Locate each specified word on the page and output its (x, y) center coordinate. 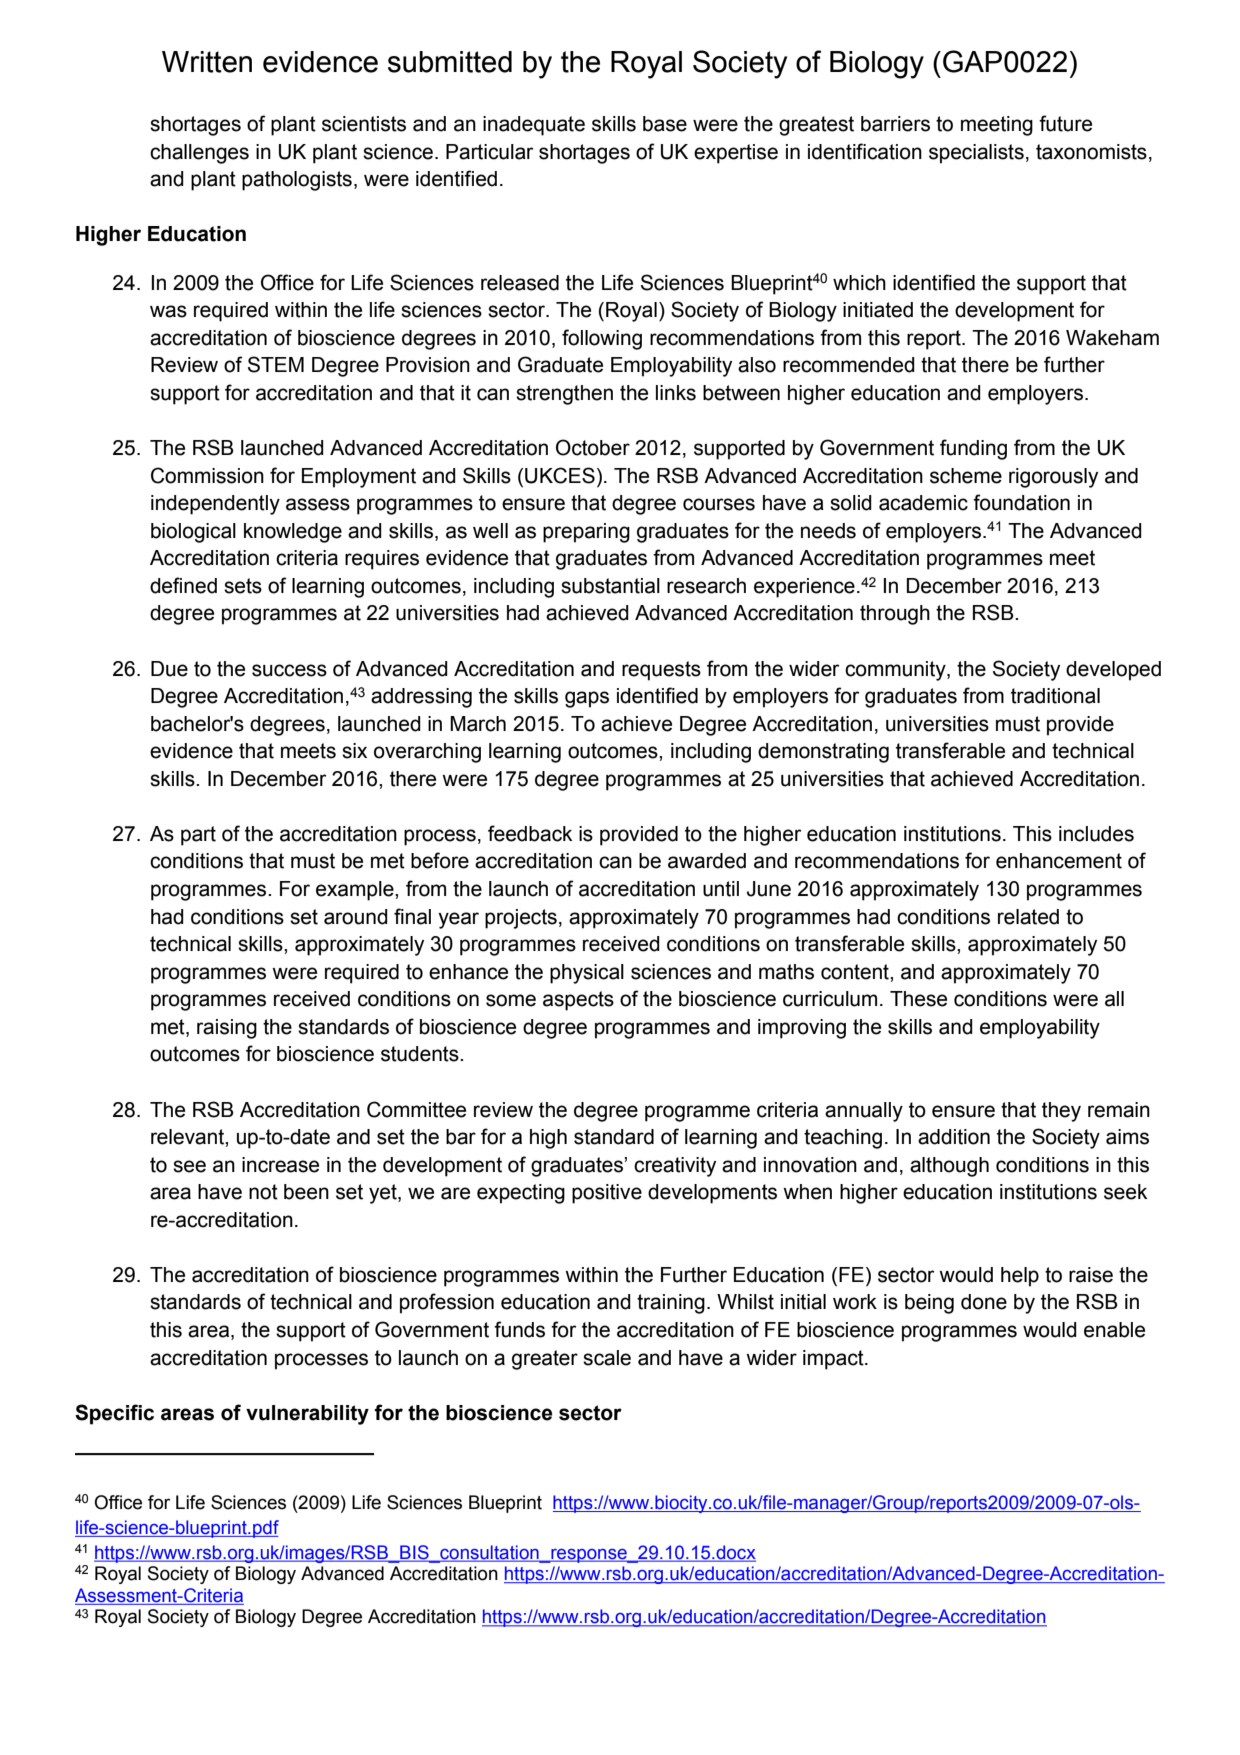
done (984, 1302)
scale (607, 1358)
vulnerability (307, 1415)
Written (207, 62)
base (665, 124)
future (1065, 123)
